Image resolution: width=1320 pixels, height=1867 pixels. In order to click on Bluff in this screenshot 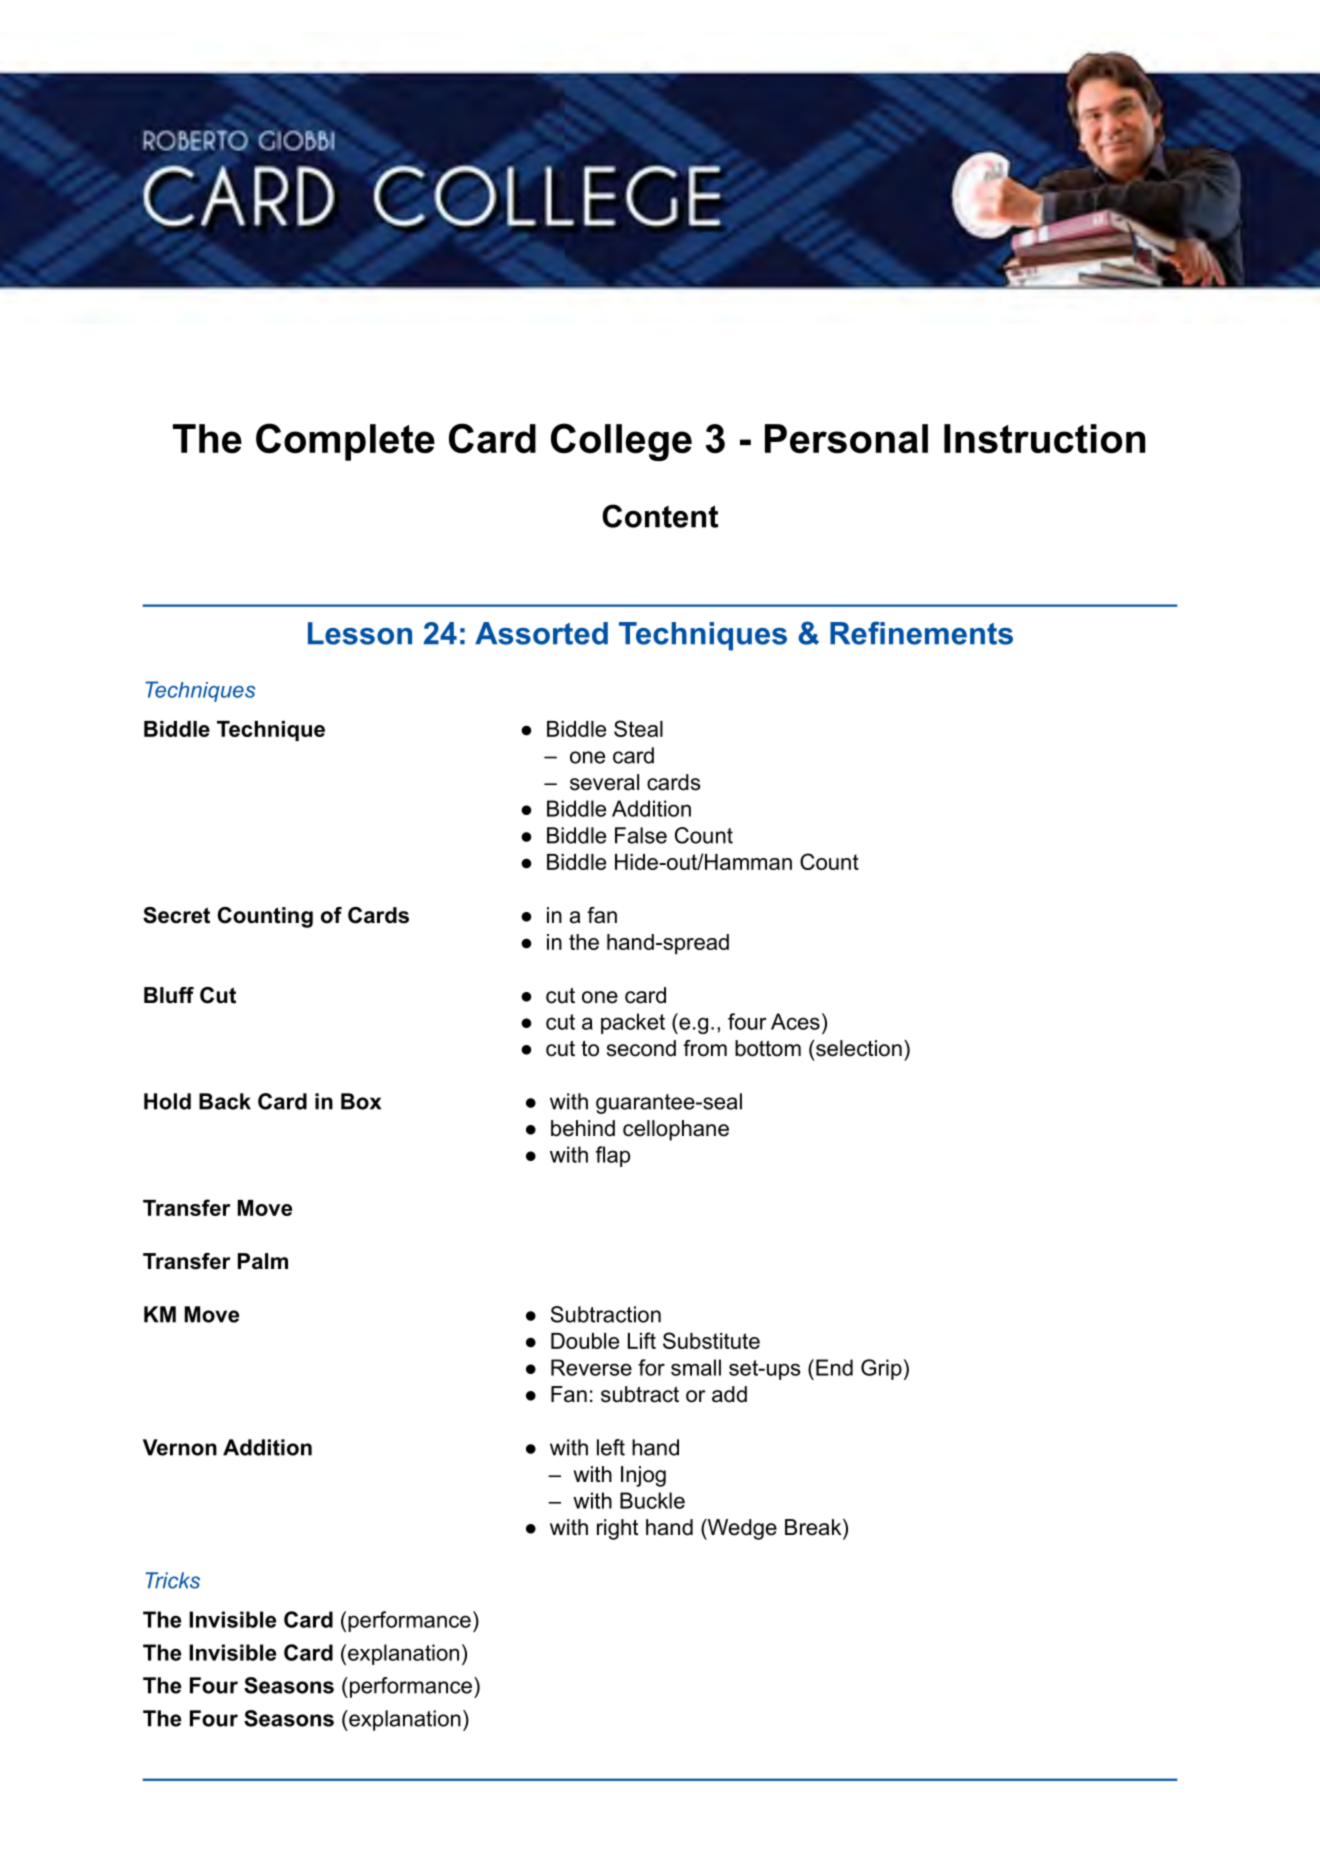, I will do `click(169, 995)`.
